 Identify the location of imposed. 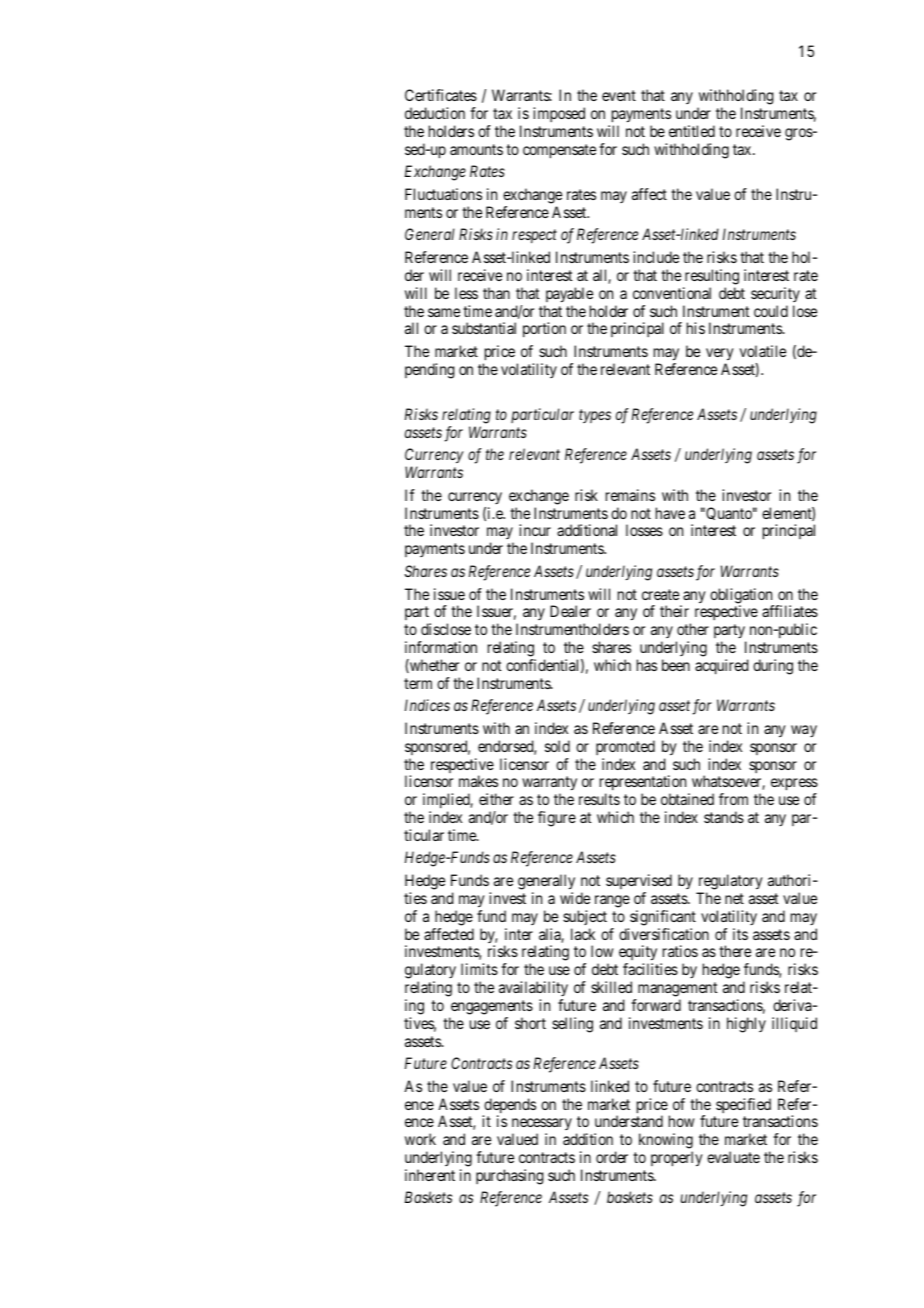
(559, 114).
